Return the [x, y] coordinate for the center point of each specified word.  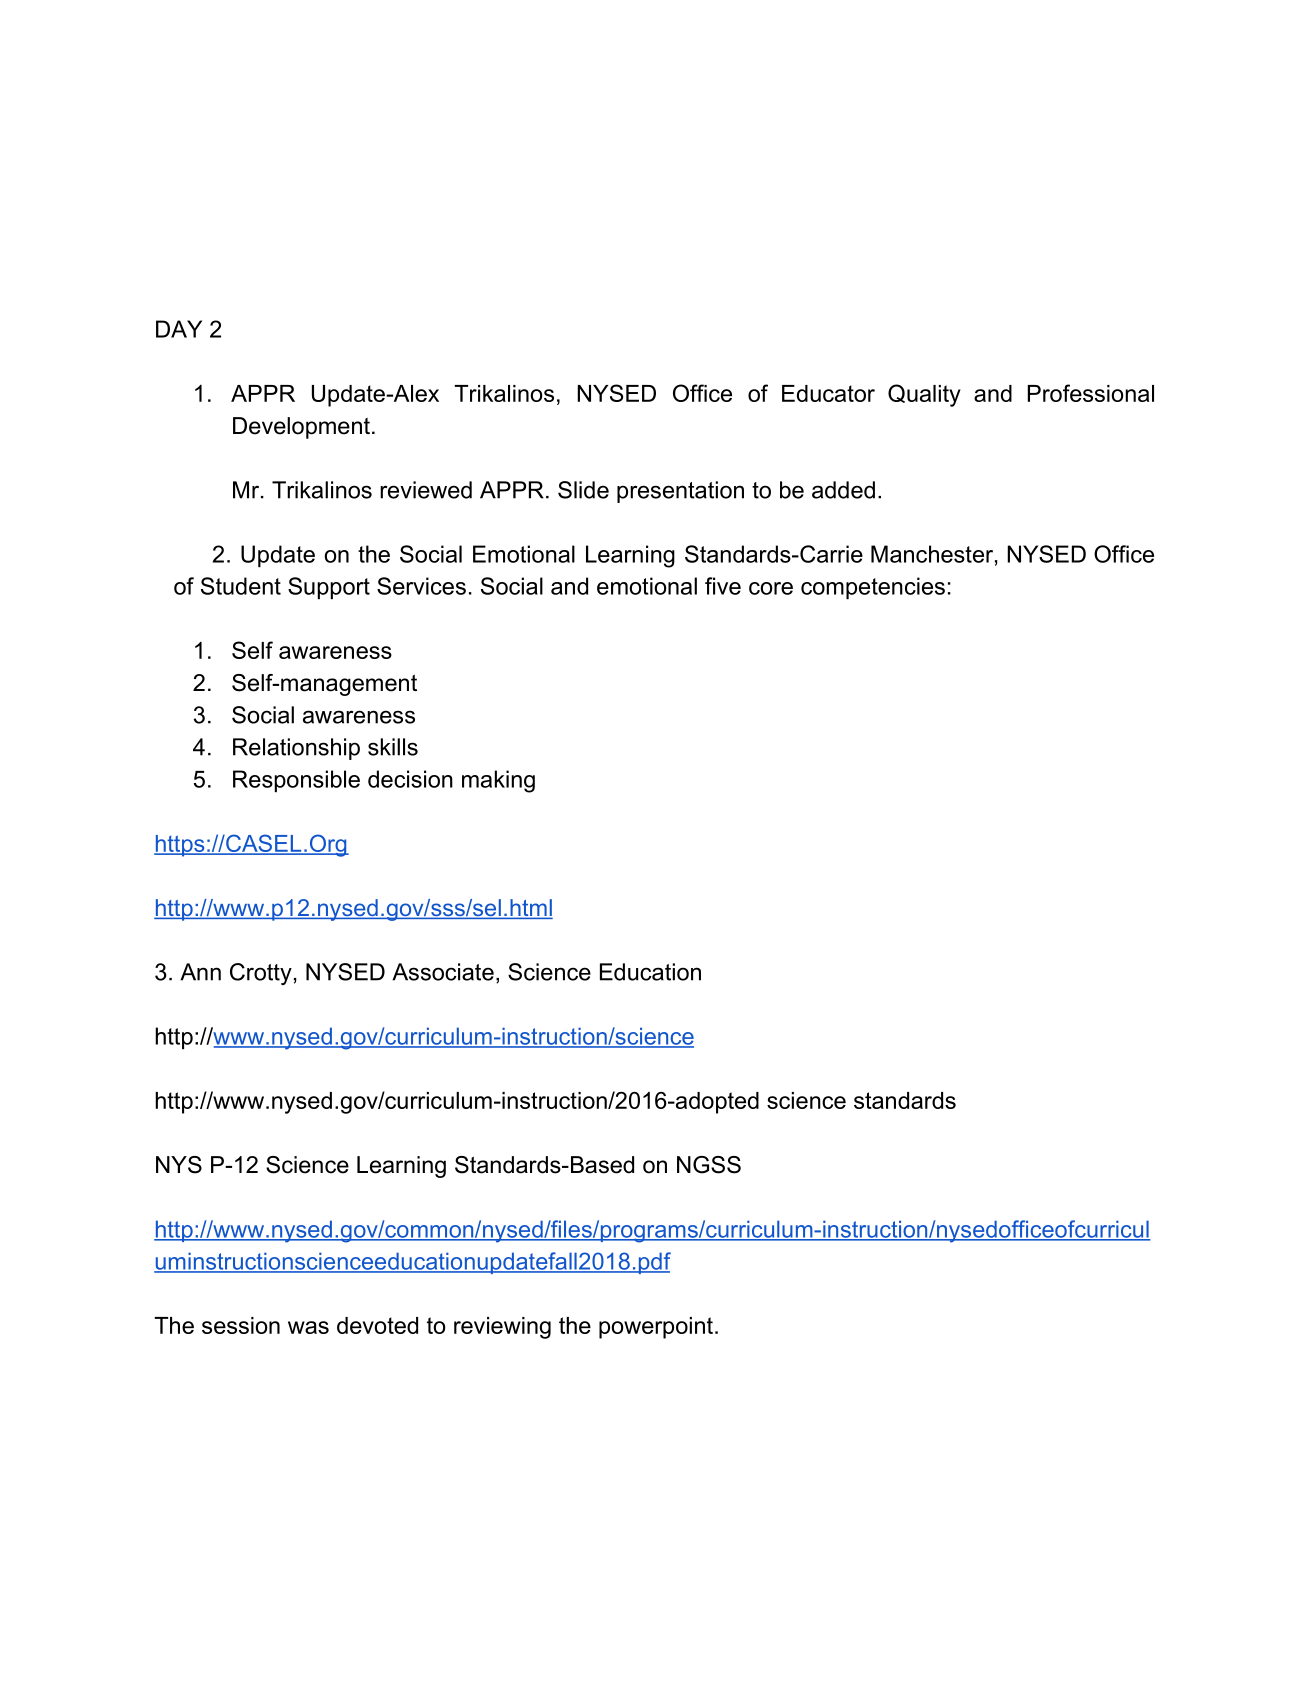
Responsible [296, 781]
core [771, 588]
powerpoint [656, 1328]
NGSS [709, 1165]
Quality [924, 395]
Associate [443, 972]
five [723, 586]
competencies [873, 588]
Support [329, 588]
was [308, 1327]
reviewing [502, 1328]
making [498, 781]
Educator [828, 393]
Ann [200, 972]
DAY [179, 329]
